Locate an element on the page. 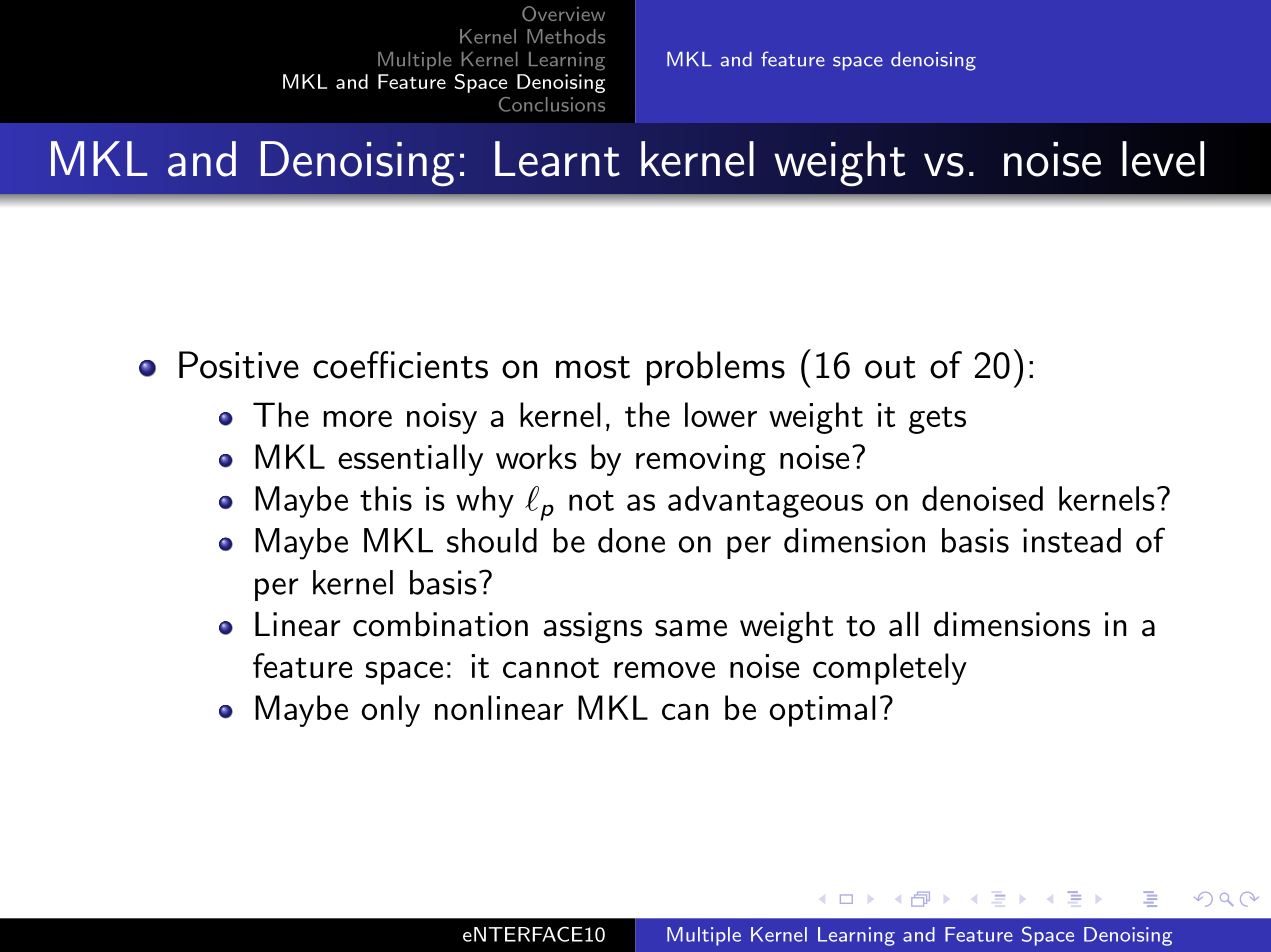 The image size is (1271, 952). essentially is located at coordinates (410, 460).
